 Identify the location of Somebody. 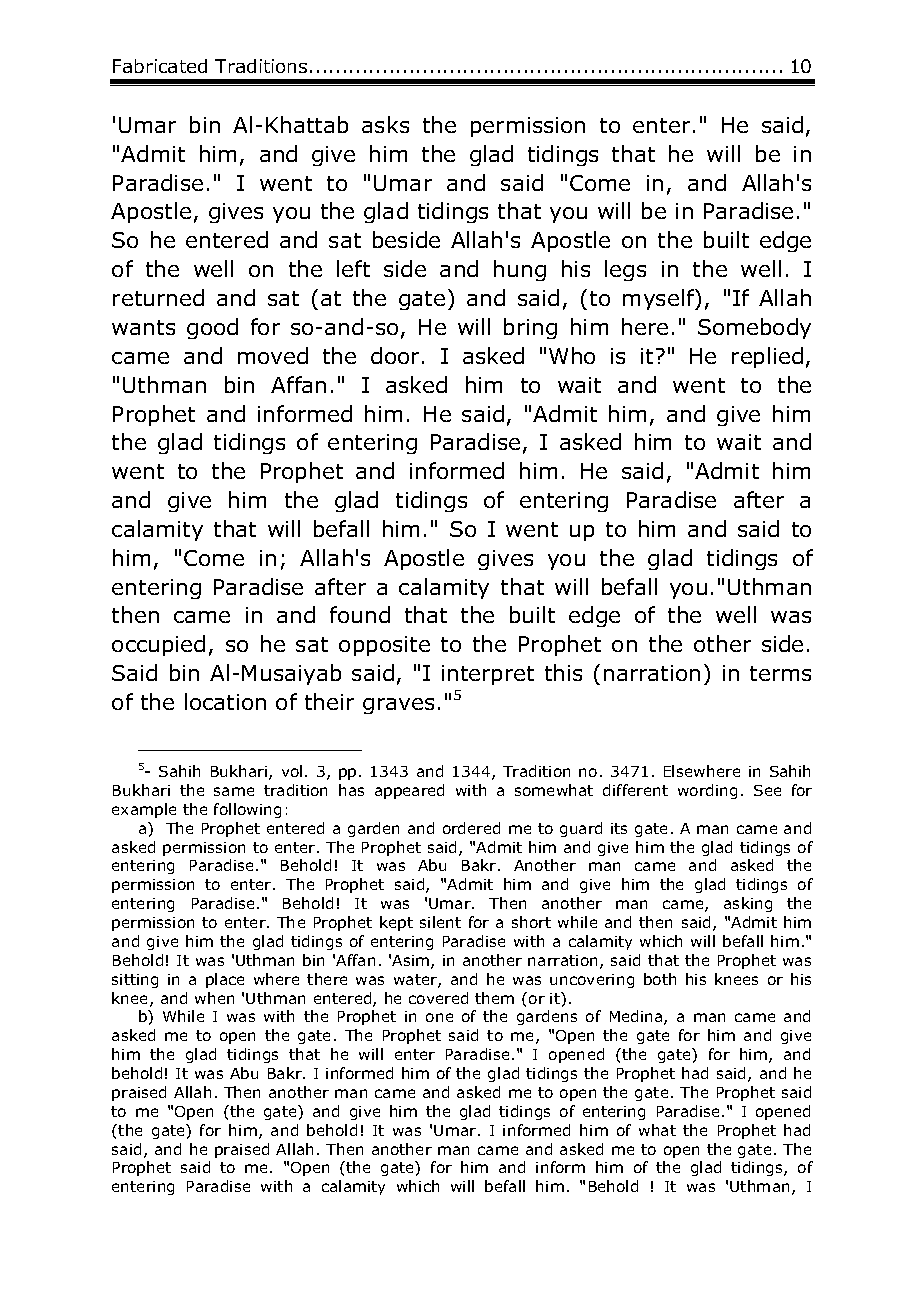
(754, 328).
